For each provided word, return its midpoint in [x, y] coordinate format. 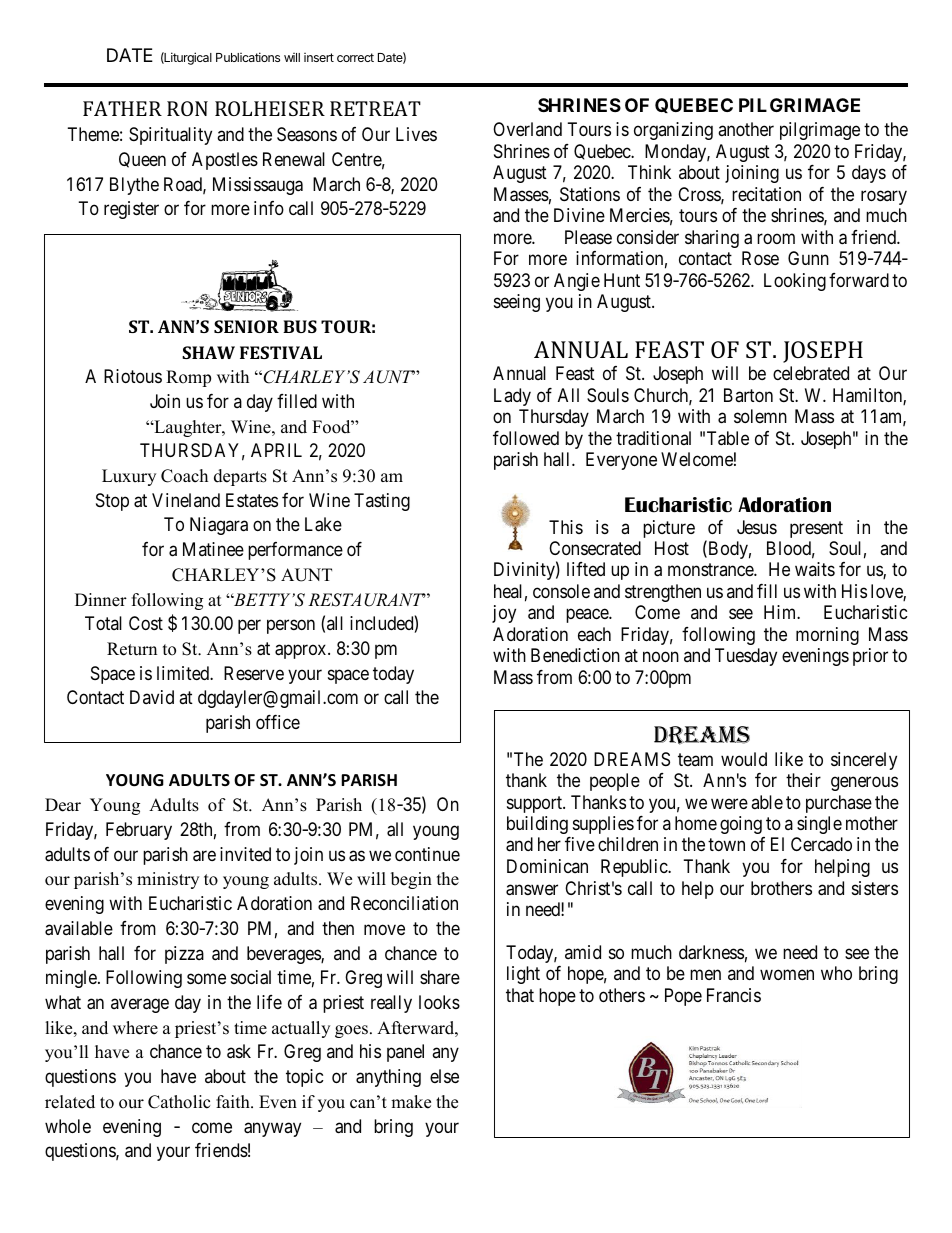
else [444, 1076]
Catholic [179, 1102]
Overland [527, 129]
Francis [734, 995]
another [746, 129]
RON [187, 108]
